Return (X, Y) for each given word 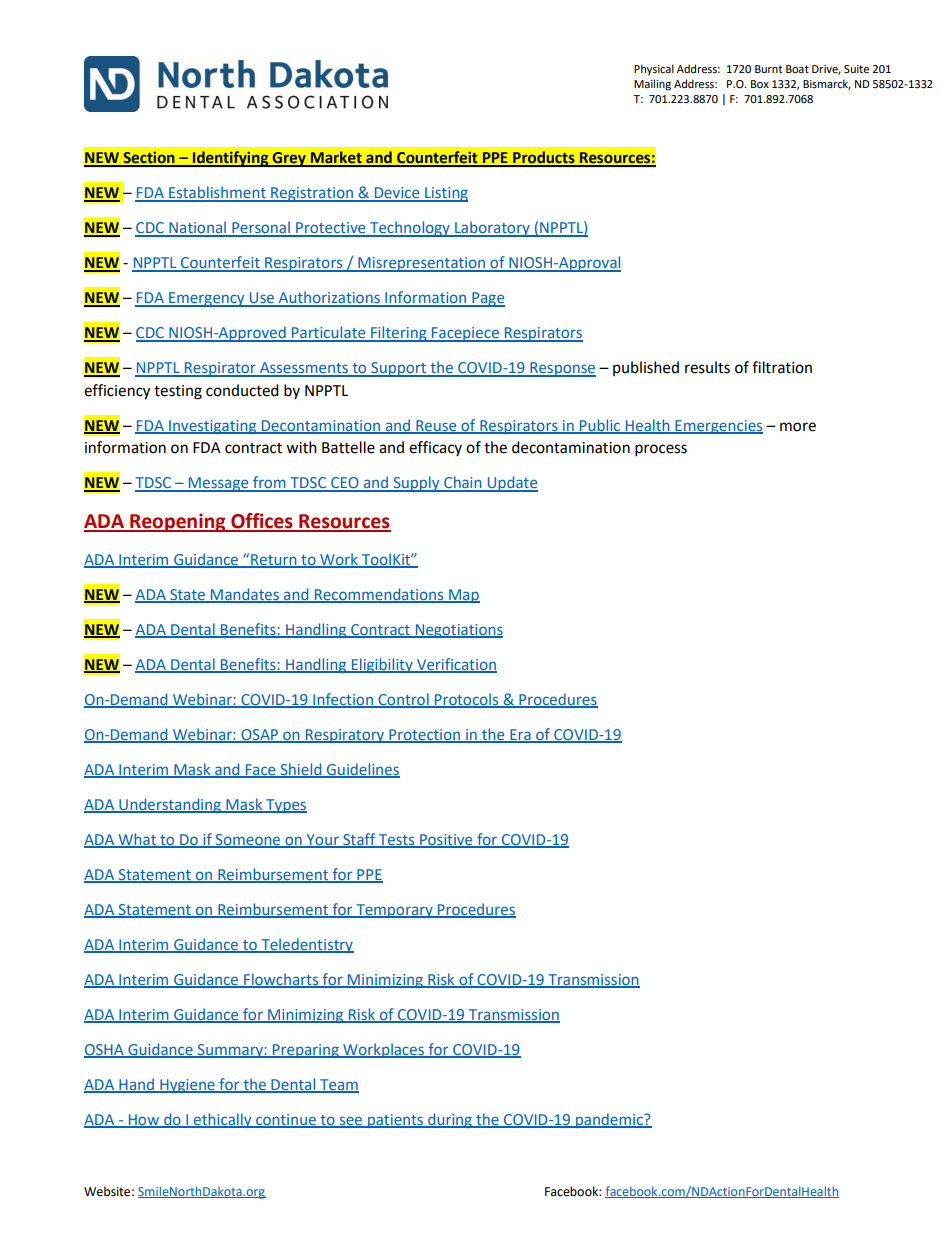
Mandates (245, 595)
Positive (446, 840)
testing (178, 392)
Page (487, 299)
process (661, 450)
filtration (782, 367)
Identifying (230, 159)
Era (520, 735)
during (450, 1120)
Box (760, 84)
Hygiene (187, 1086)
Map (463, 596)
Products (544, 158)
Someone (247, 840)
